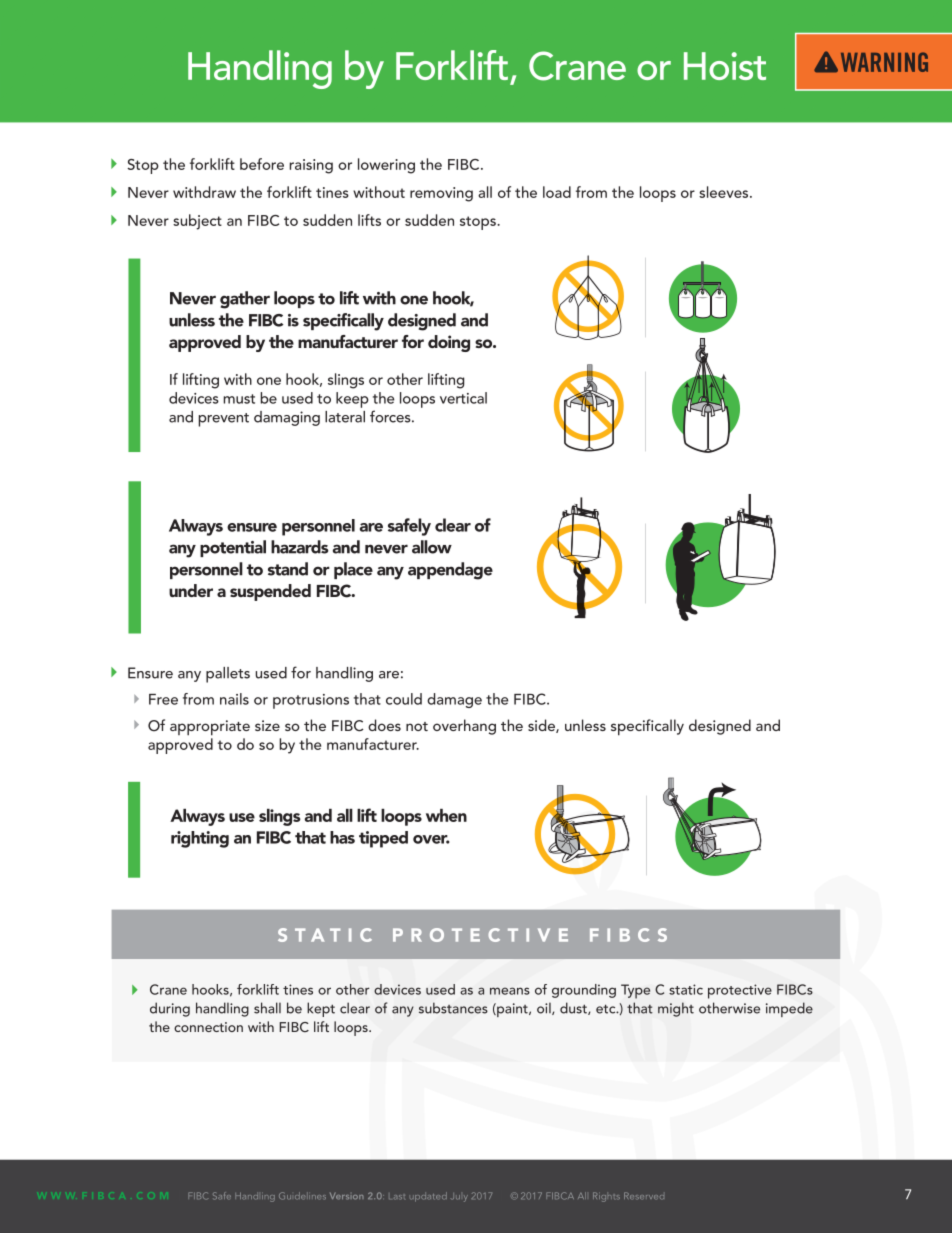  What do you see at coordinates (725, 66) in the screenshot?
I see `Hoist` at bounding box center [725, 66].
